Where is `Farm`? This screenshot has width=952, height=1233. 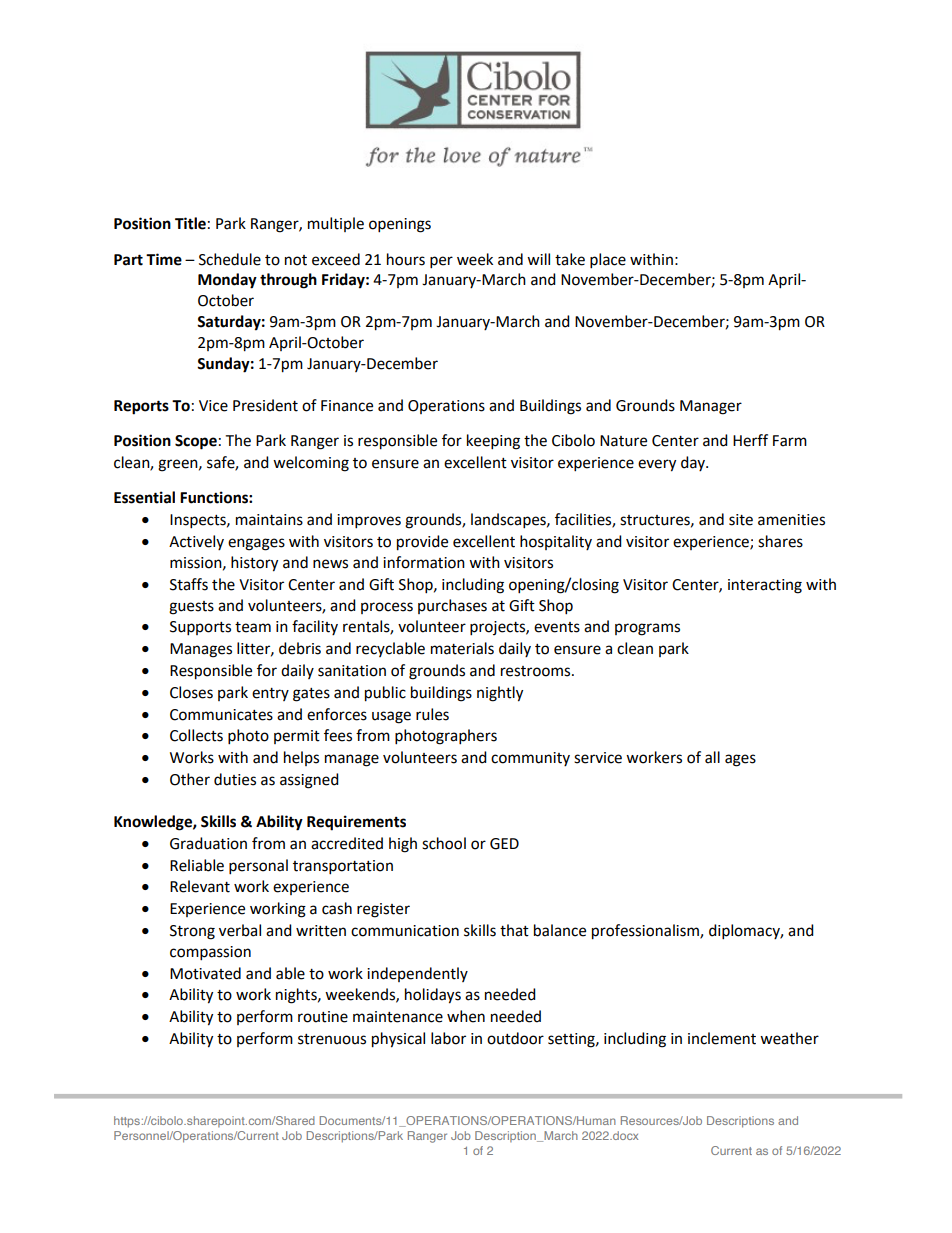 Farm is located at coordinates (790, 441).
